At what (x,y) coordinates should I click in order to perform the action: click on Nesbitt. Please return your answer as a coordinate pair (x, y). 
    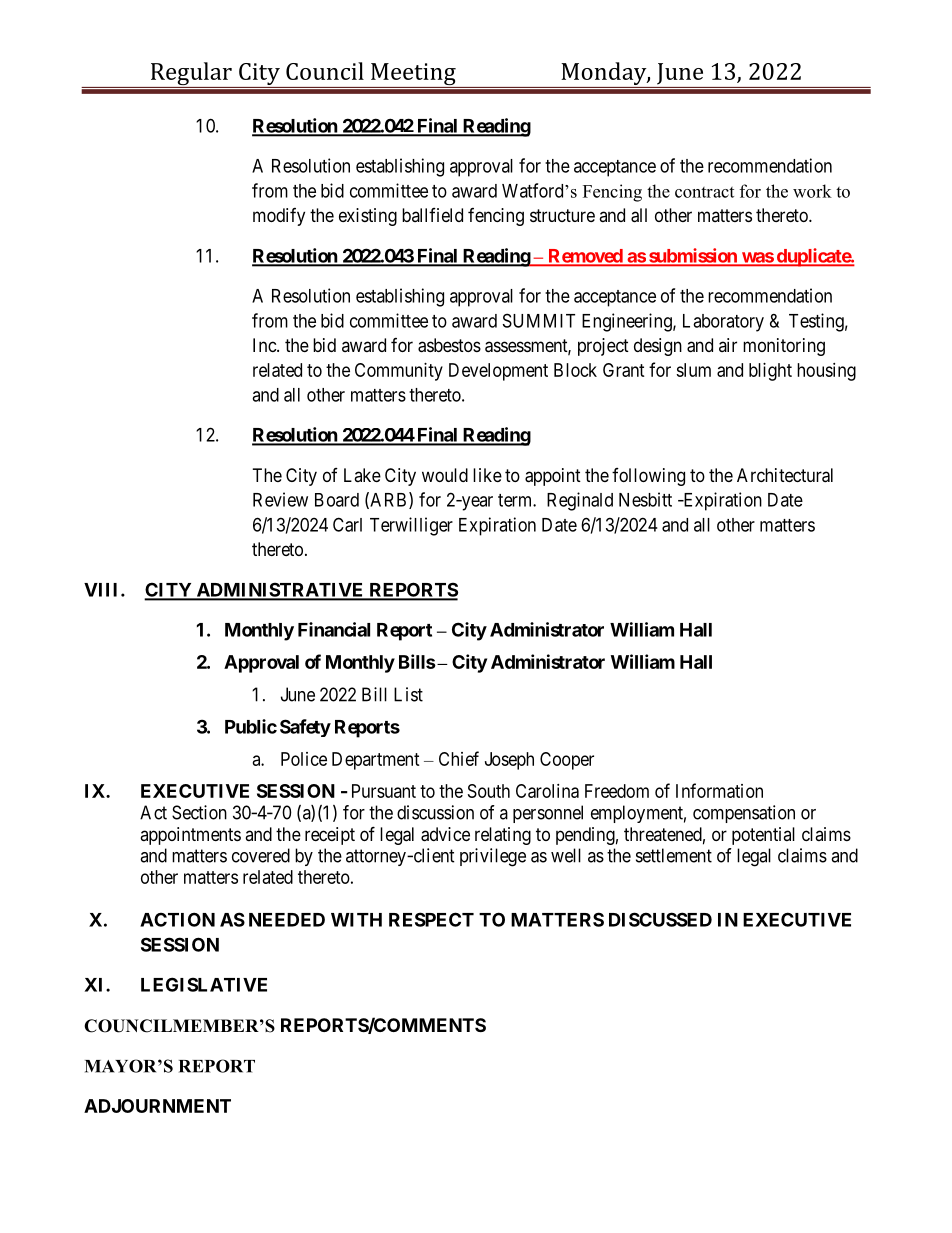
    Looking at the image, I should click on (645, 499).
